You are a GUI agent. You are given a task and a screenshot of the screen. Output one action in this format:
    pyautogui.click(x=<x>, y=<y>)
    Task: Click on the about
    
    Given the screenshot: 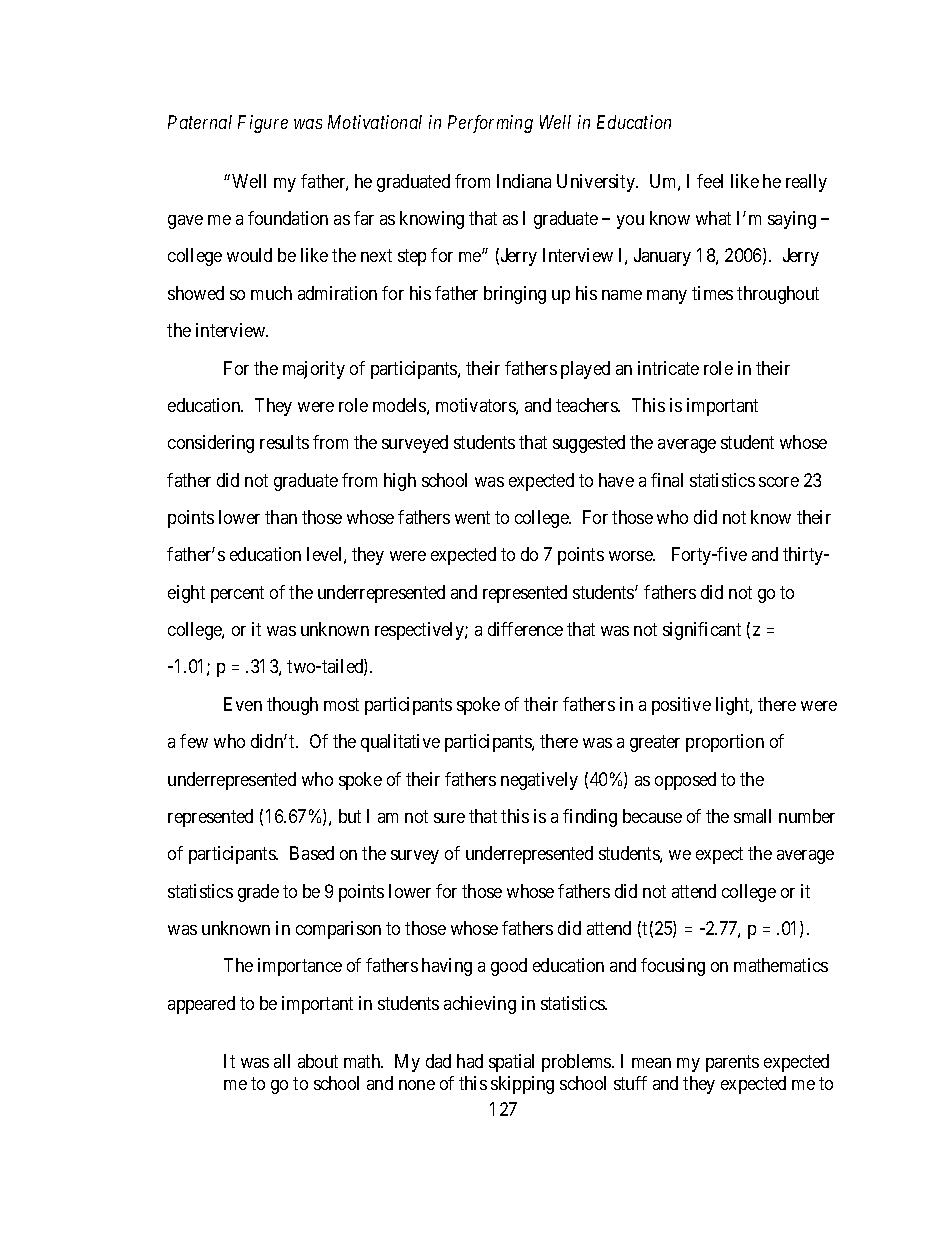 What is the action you would take?
    pyautogui.click(x=318, y=1061)
